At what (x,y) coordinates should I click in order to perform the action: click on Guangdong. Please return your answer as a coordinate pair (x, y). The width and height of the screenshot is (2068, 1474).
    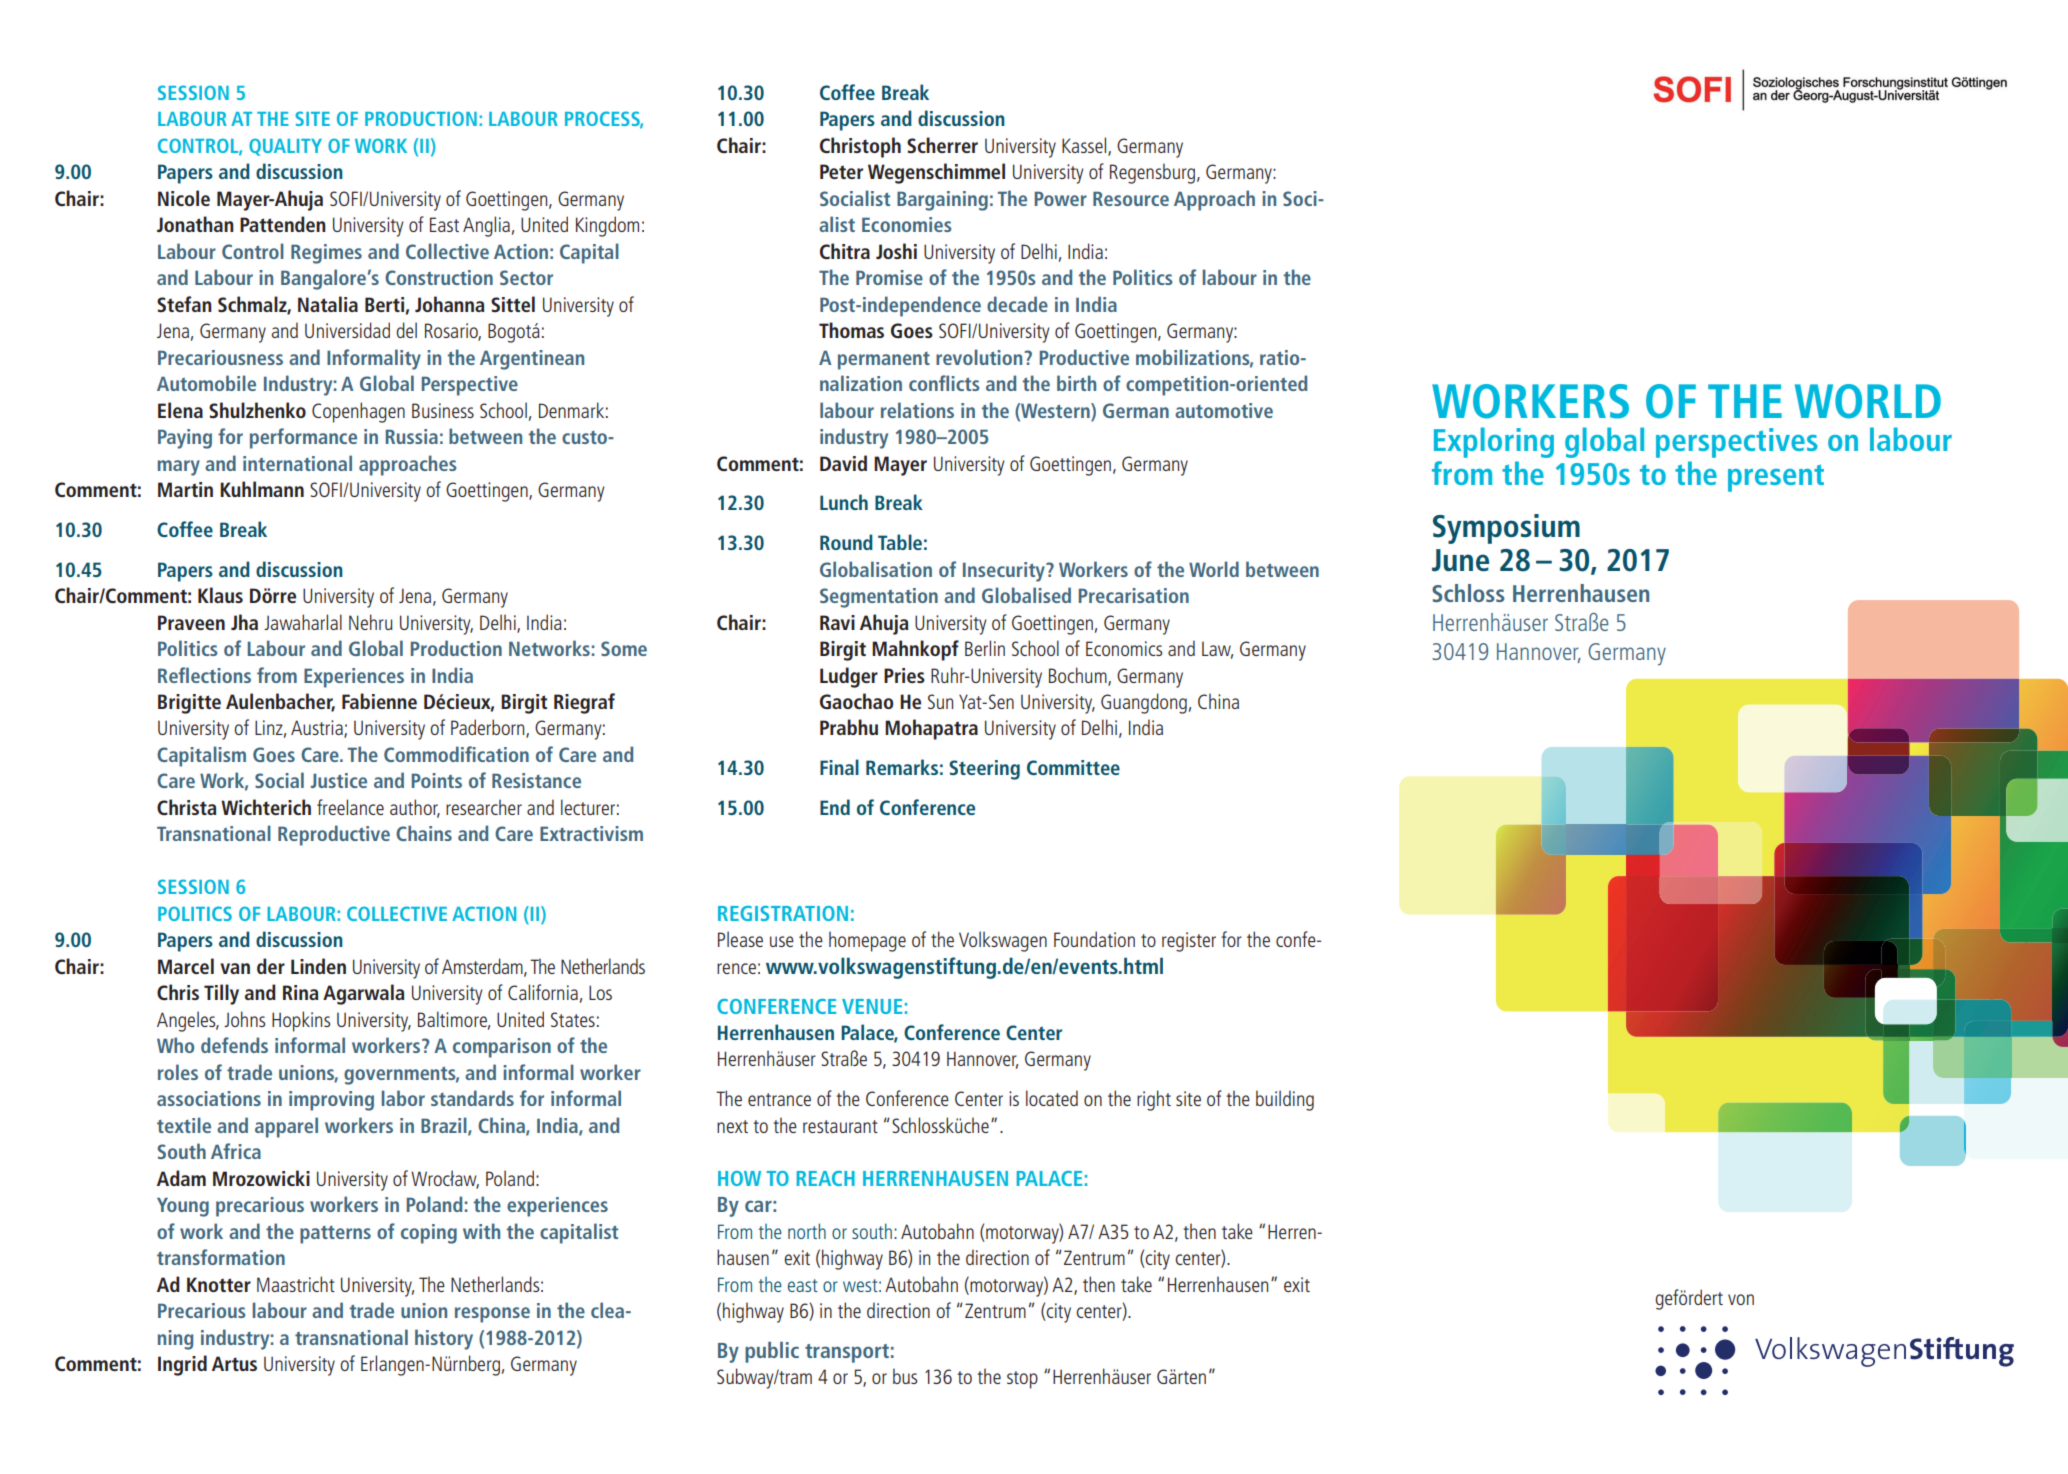
    Looking at the image, I should click on (1144, 703).
